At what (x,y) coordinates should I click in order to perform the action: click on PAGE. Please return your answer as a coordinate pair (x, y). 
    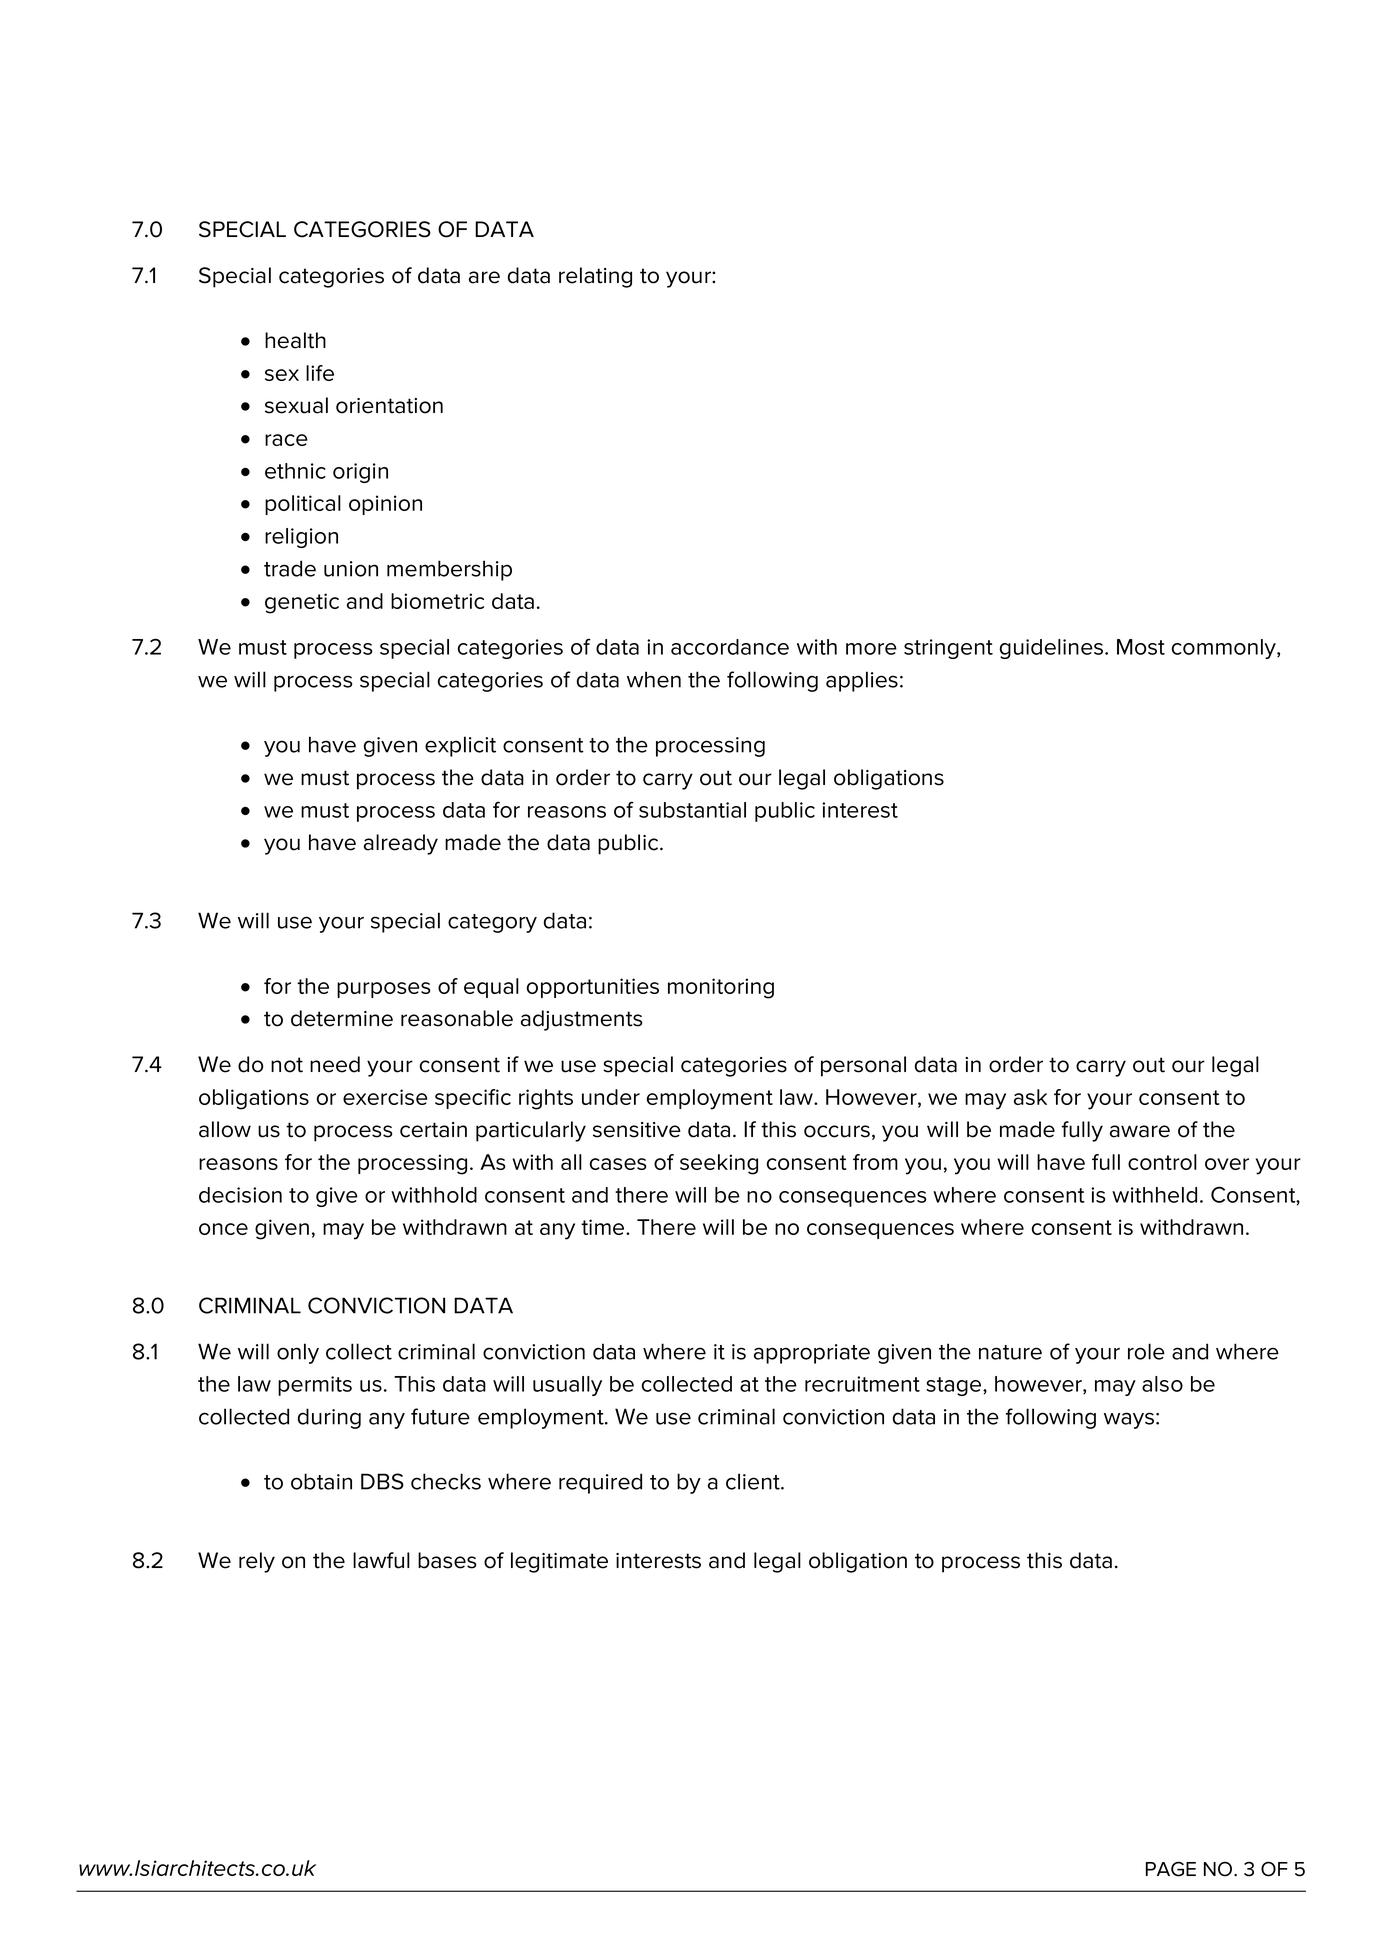
    Looking at the image, I should click on (1171, 1869).
